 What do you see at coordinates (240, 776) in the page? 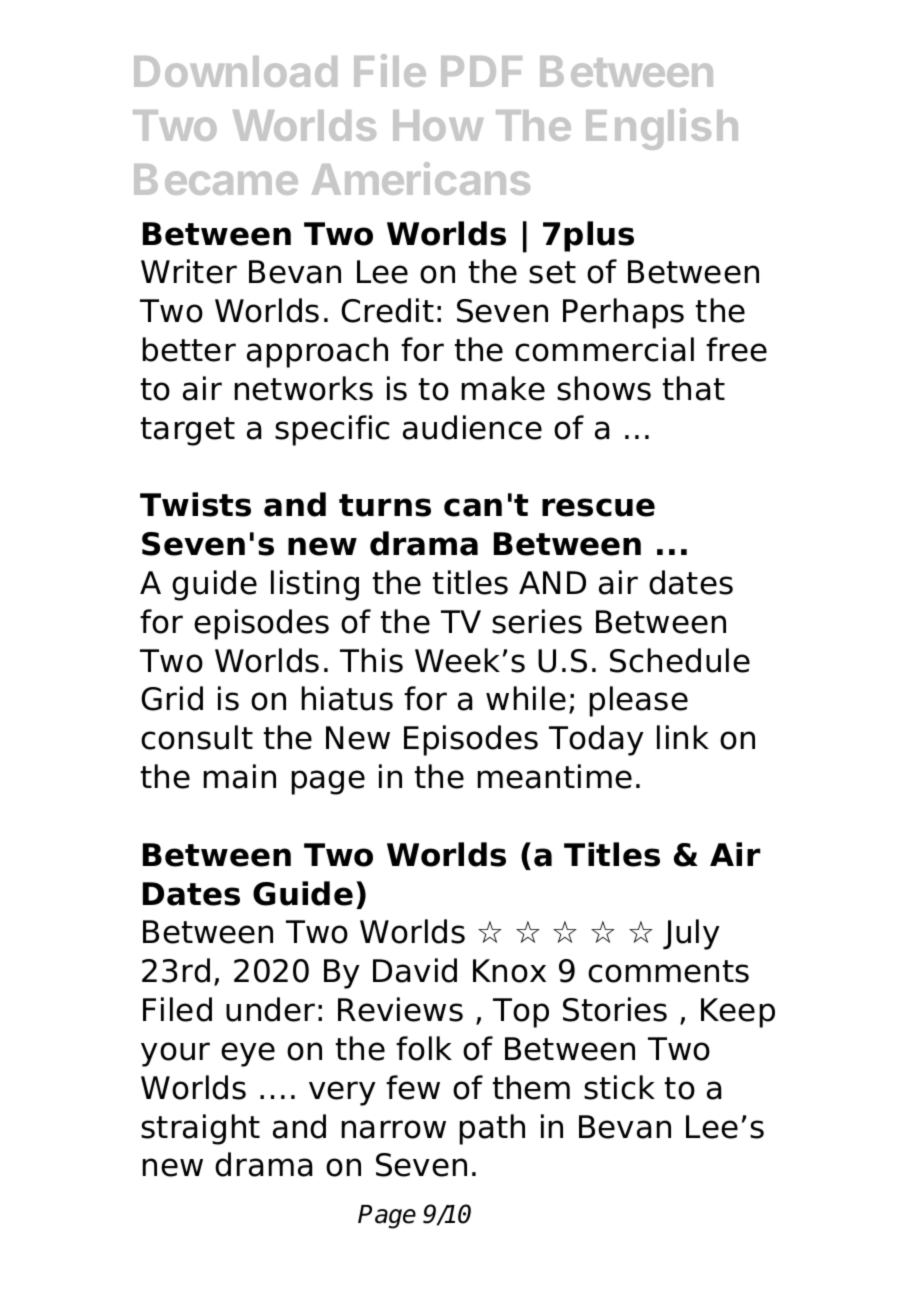
I see `main` at bounding box center [240, 776].
